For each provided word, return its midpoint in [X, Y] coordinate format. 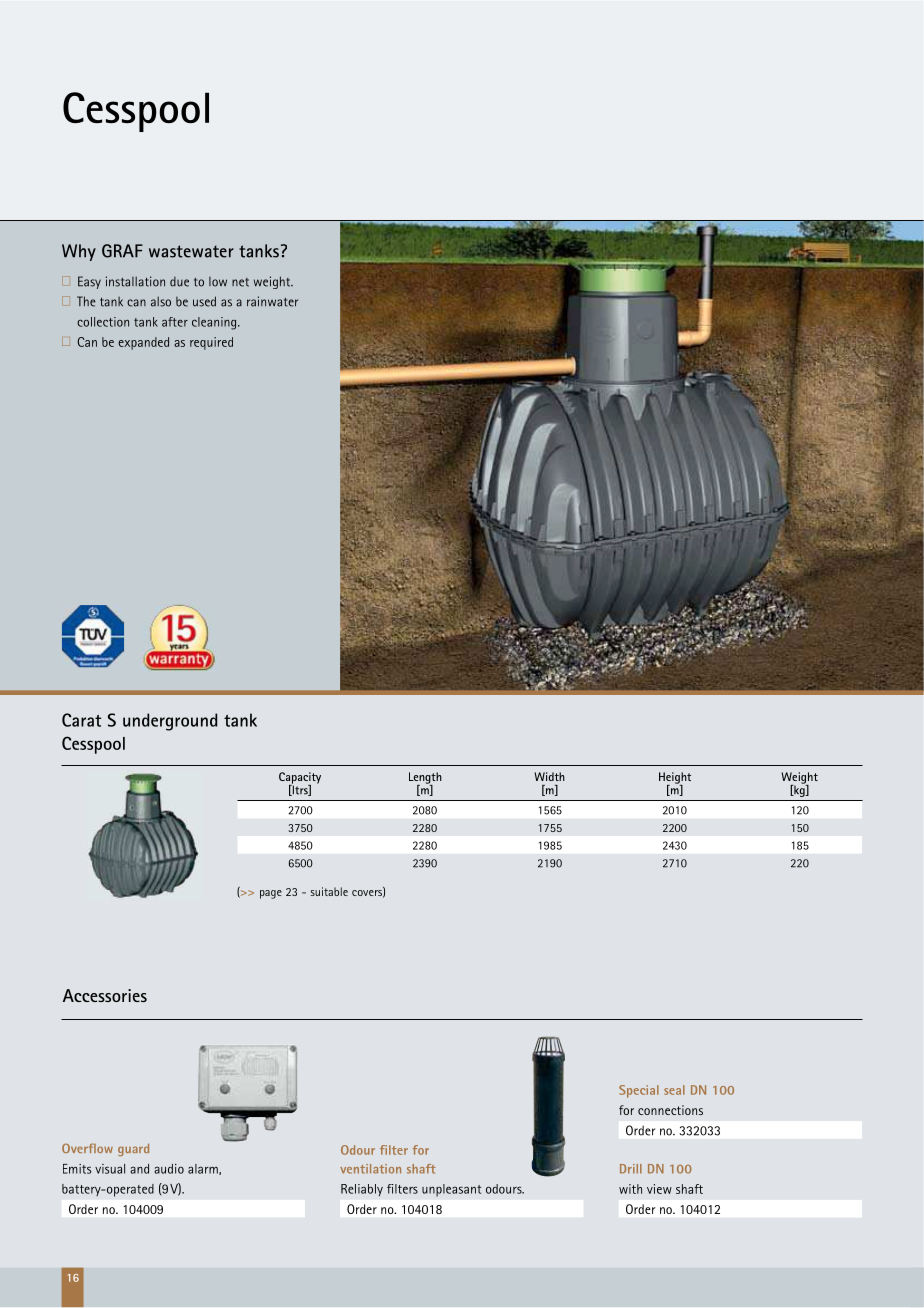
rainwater [272, 301]
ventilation [370, 1169]
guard [133, 1150]
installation [135, 281]
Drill [631, 1169]
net [240, 282]
